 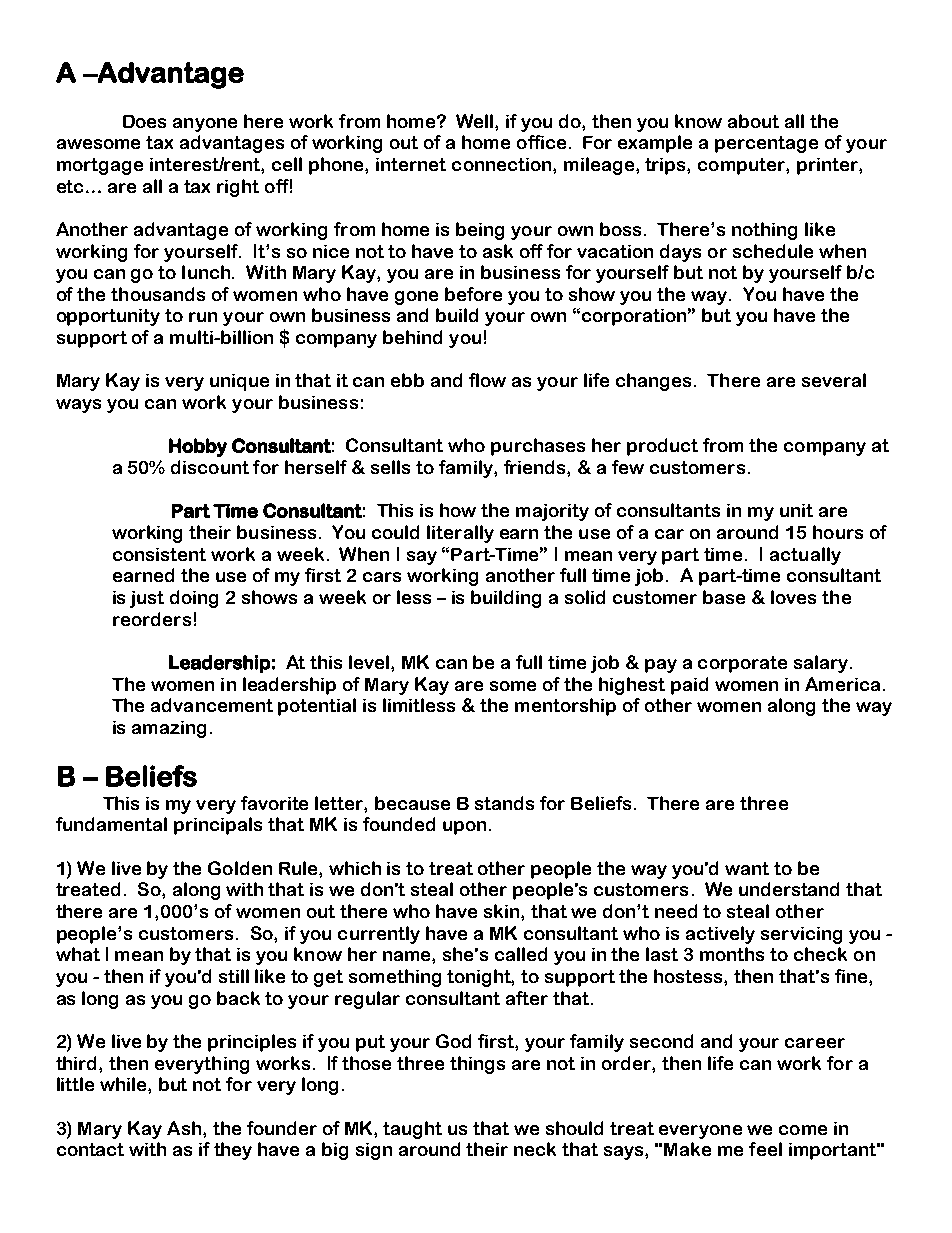 I want to click on Ash, so click(x=185, y=1128).
